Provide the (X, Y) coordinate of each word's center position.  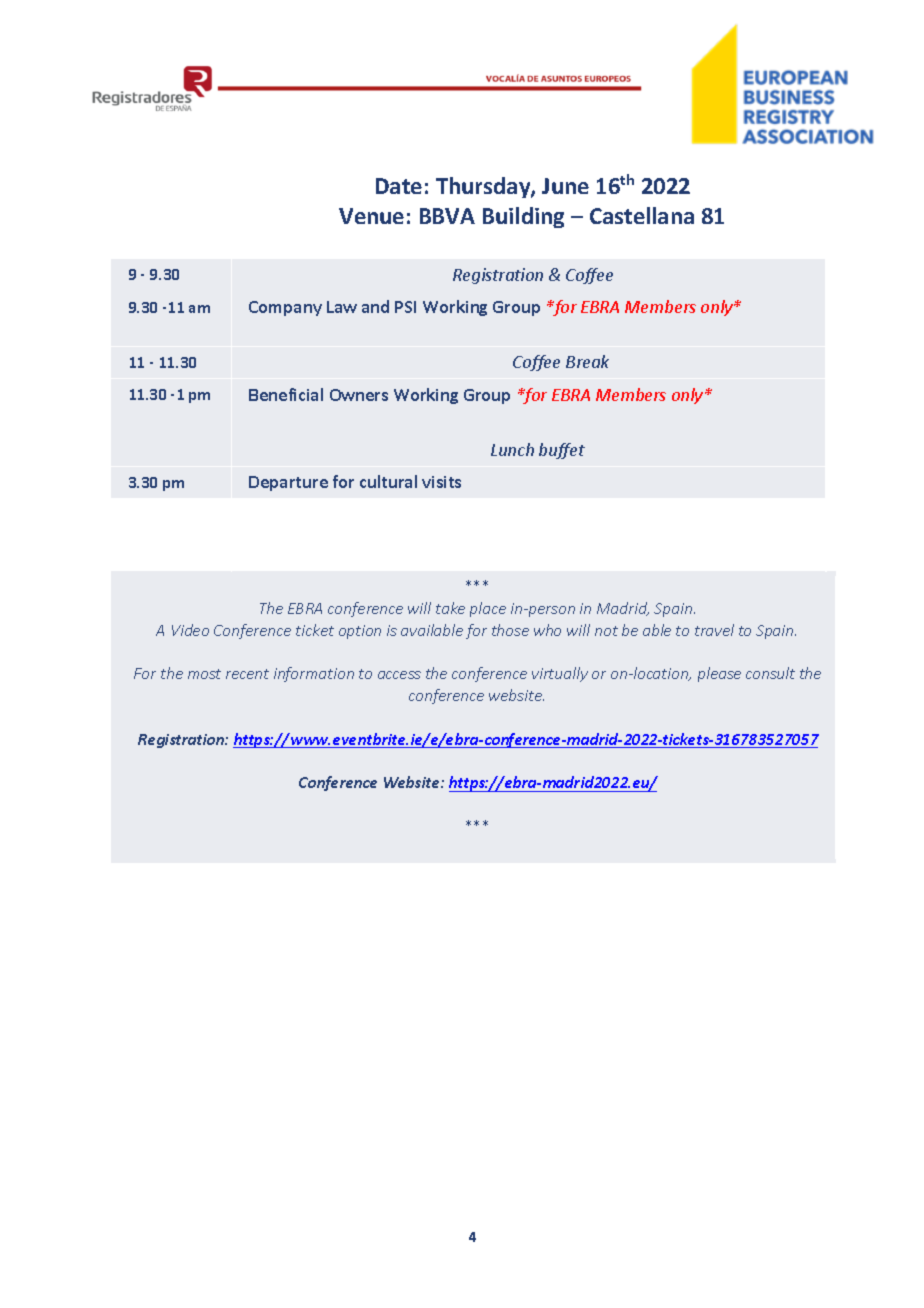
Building (523, 217)
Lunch (512, 449)
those (510, 630)
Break (587, 361)
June (565, 186)
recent (247, 674)
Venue (371, 216)
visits (441, 482)
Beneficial (286, 394)
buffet (562, 451)
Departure (288, 483)
